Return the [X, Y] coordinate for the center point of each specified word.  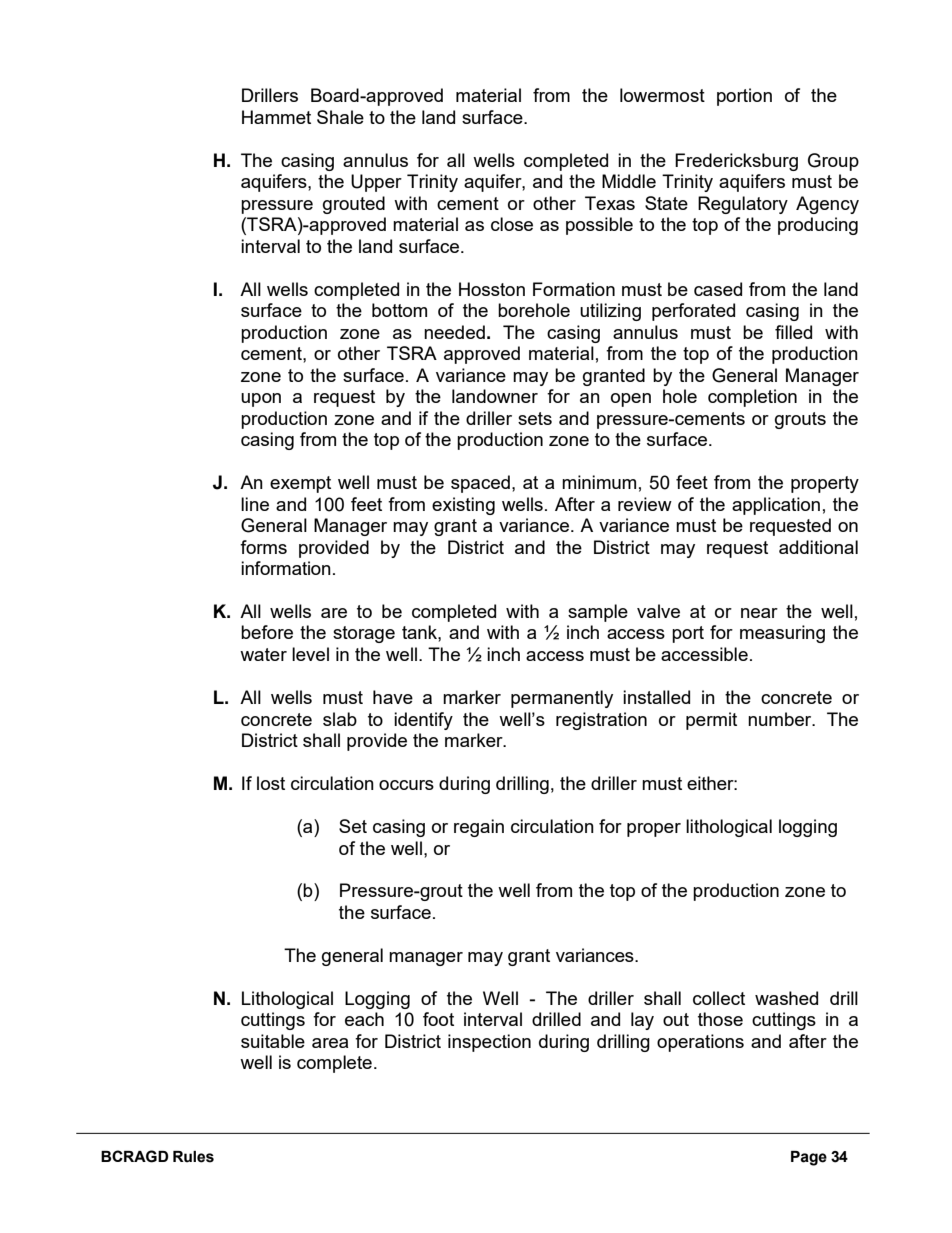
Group [833, 162]
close [512, 224]
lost [271, 783]
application [776, 506]
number [781, 719]
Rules [193, 1157]
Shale [340, 117]
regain [479, 828]
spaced [480, 484]
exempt [300, 484]
